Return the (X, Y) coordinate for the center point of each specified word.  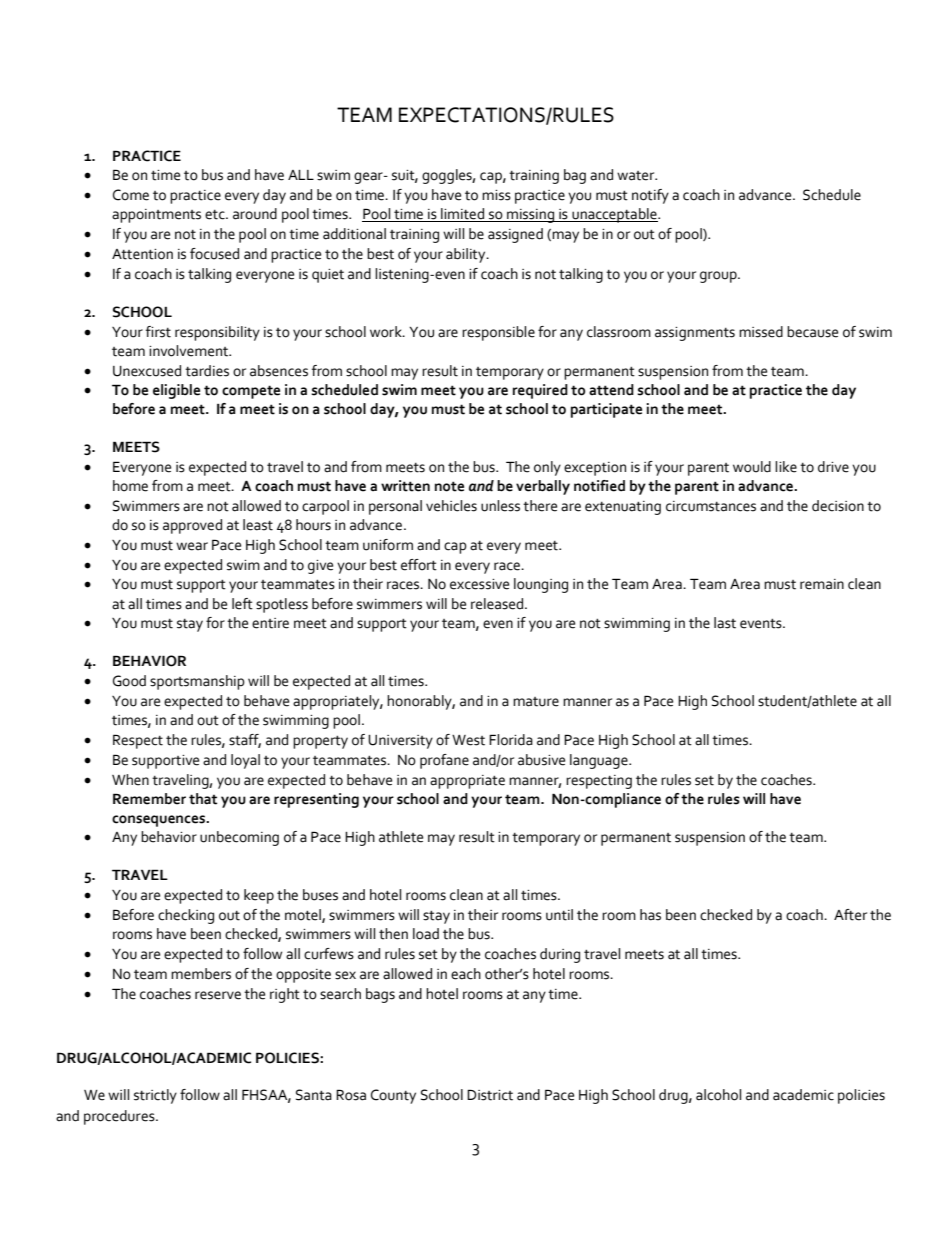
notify (650, 196)
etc (216, 215)
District (490, 1095)
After (850, 915)
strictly (155, 1096)
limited (463, 215)
